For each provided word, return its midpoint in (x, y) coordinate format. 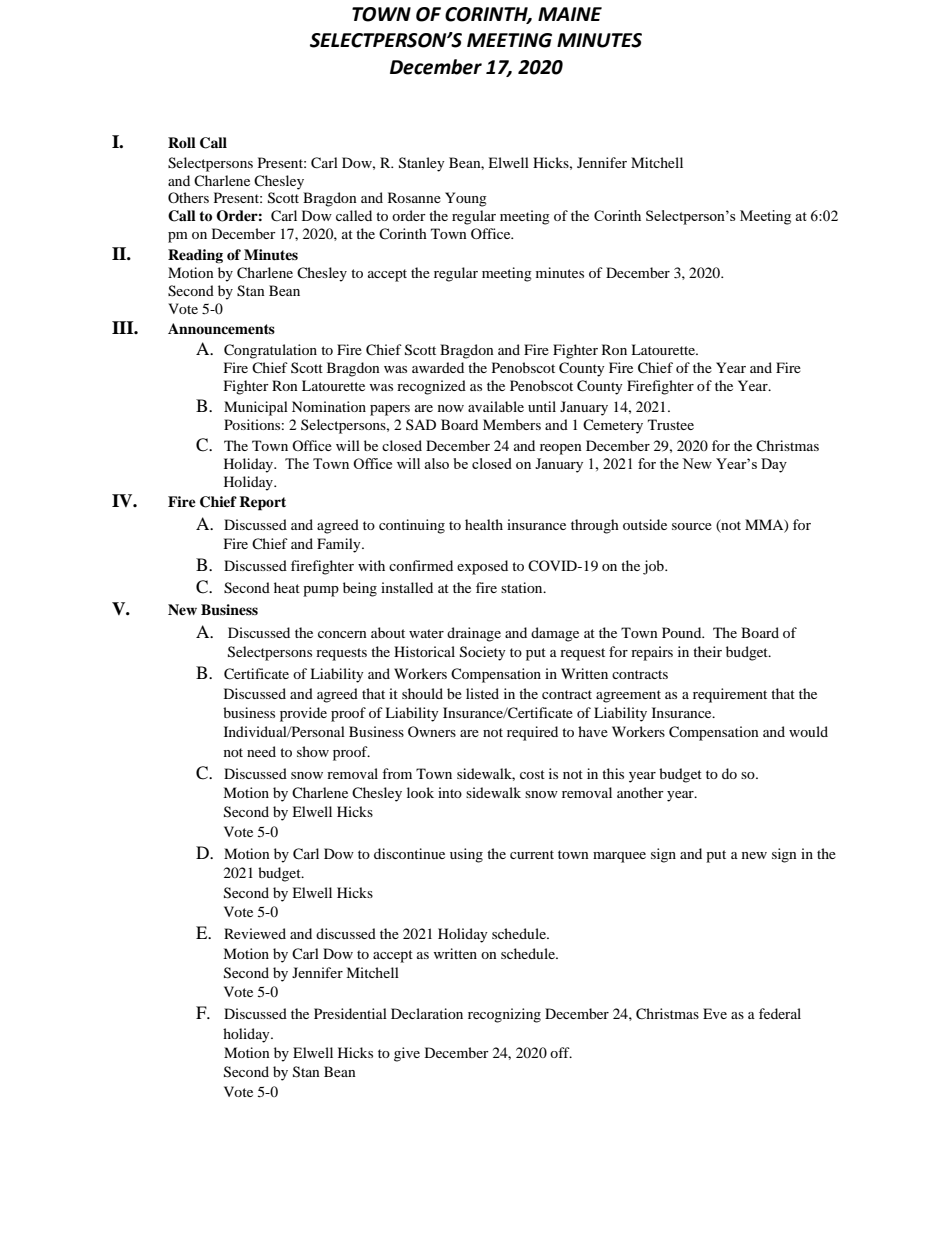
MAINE (570, 14)
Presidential (350, 1013)
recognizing (504, 1015)
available (496, 406)
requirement (730, 695)
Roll (182, 142)
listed (482, 693)
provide (303, 714)
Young (466, 199)
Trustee (671, 424)
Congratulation (270, 351)
